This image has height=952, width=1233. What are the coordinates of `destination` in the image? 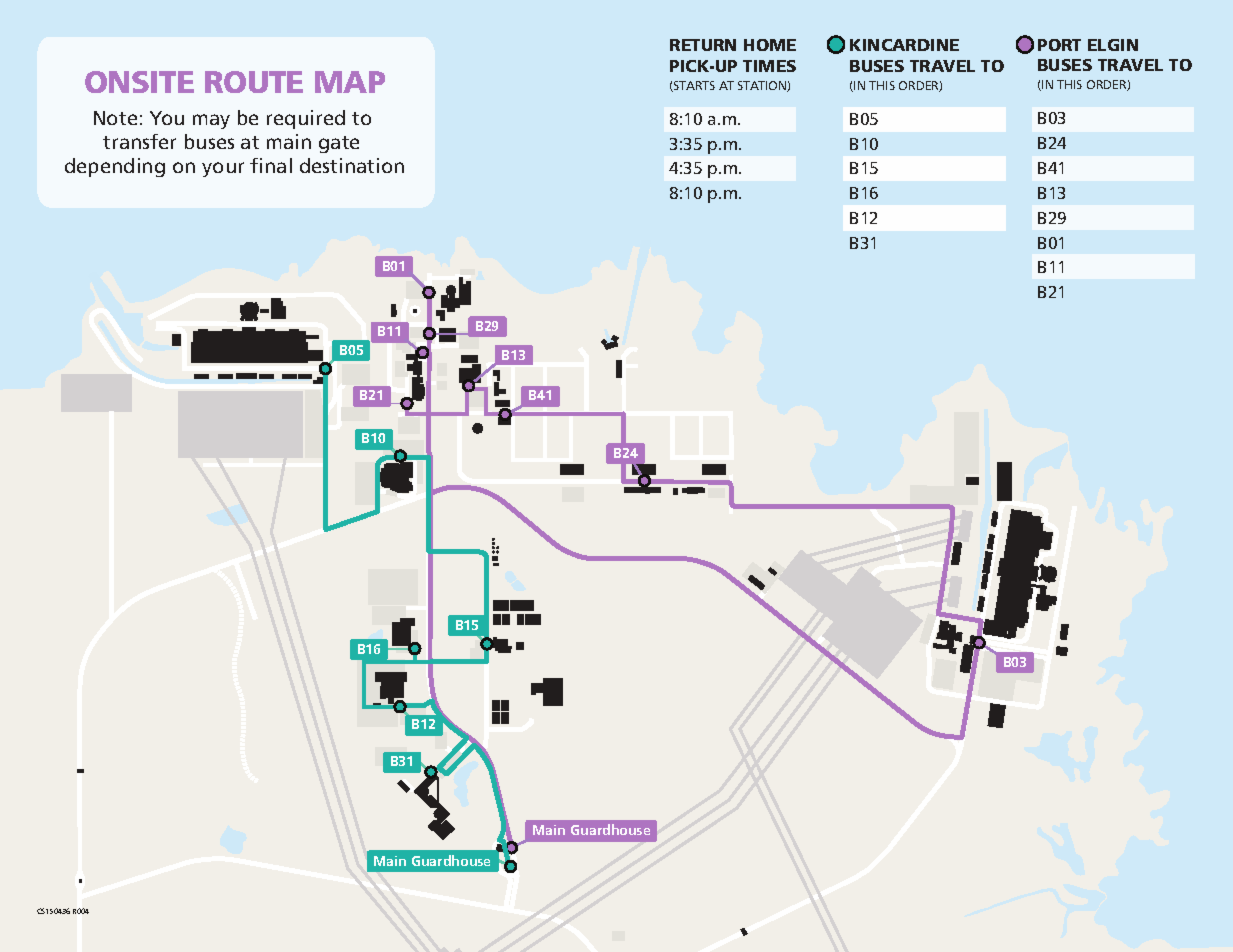 It's located at (352, 165).
